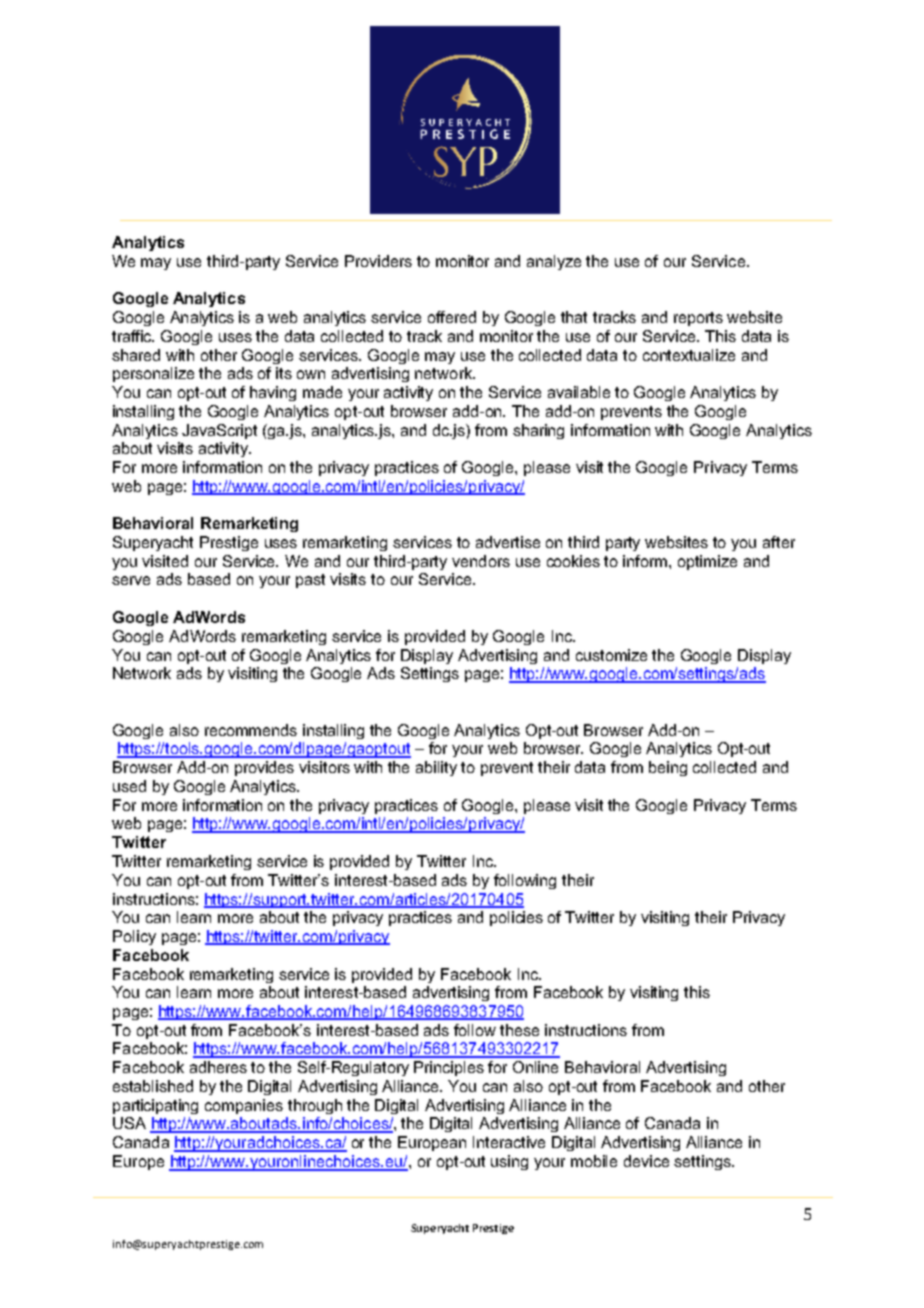 Image resolution: width=924 pixels, height=1308 pixels. I want to click on companies, so click(244, 1106).
